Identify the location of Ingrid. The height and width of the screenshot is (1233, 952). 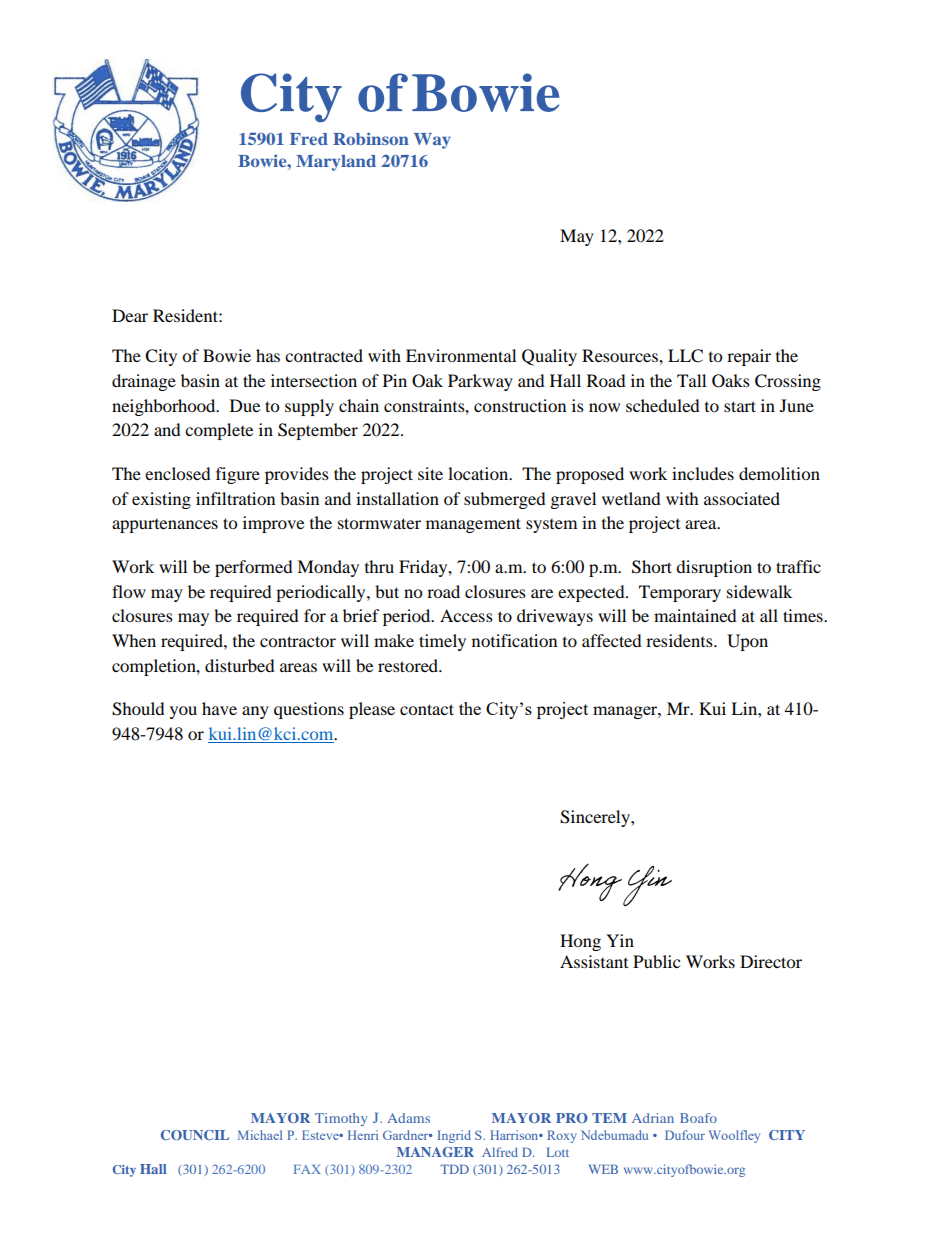
(454, 1136).
